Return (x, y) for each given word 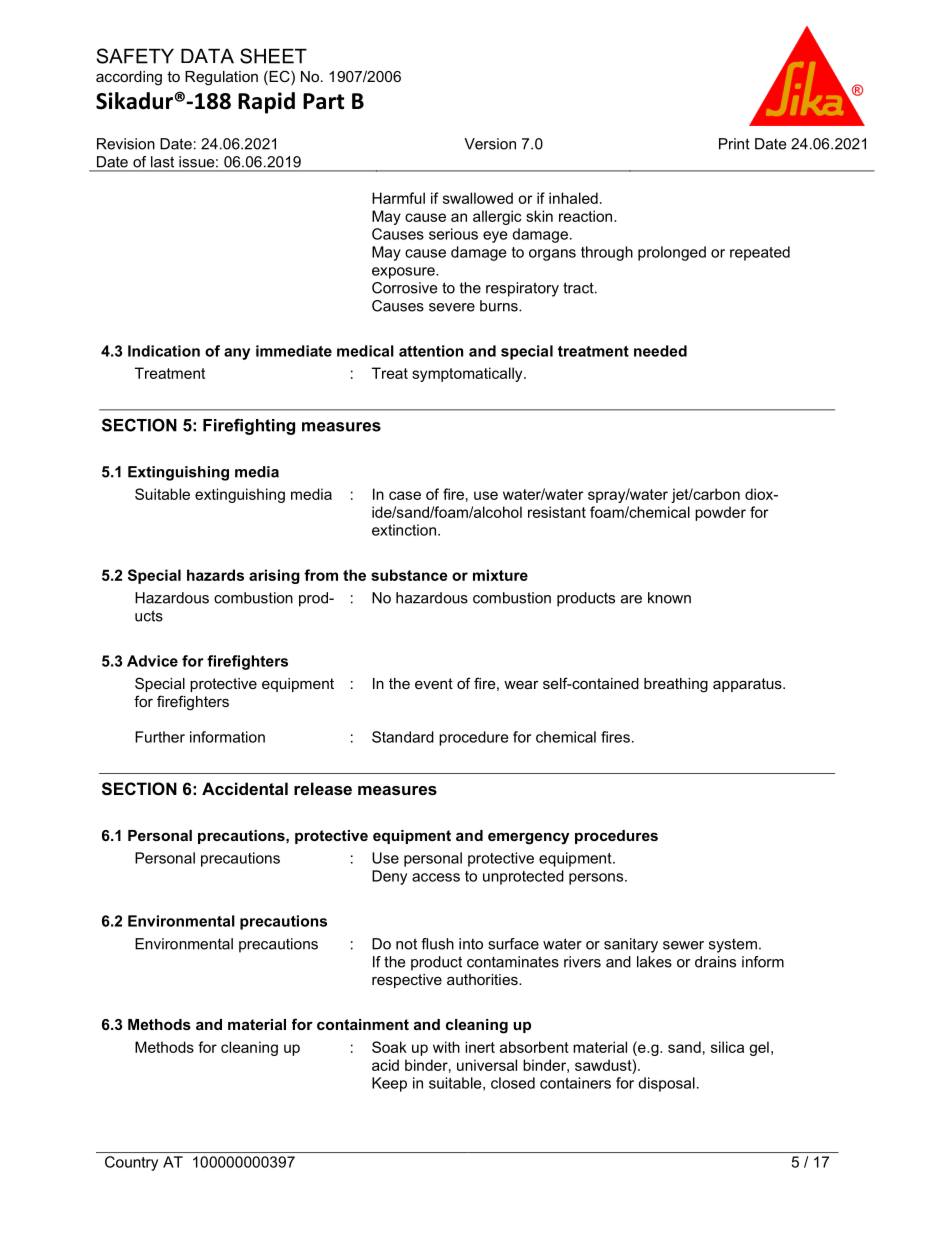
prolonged (672, 253)
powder (720, 513)
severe (452, 307)
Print (734, 144)
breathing (676, 685)
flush (437, 944)
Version (490, 144)
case (405, 495)
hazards (215, 575)
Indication (164, 351)
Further (160, 737)
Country (131, 1163)
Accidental (245, 788)
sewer (683, 945)
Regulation (221, 78)
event (434, 683)
